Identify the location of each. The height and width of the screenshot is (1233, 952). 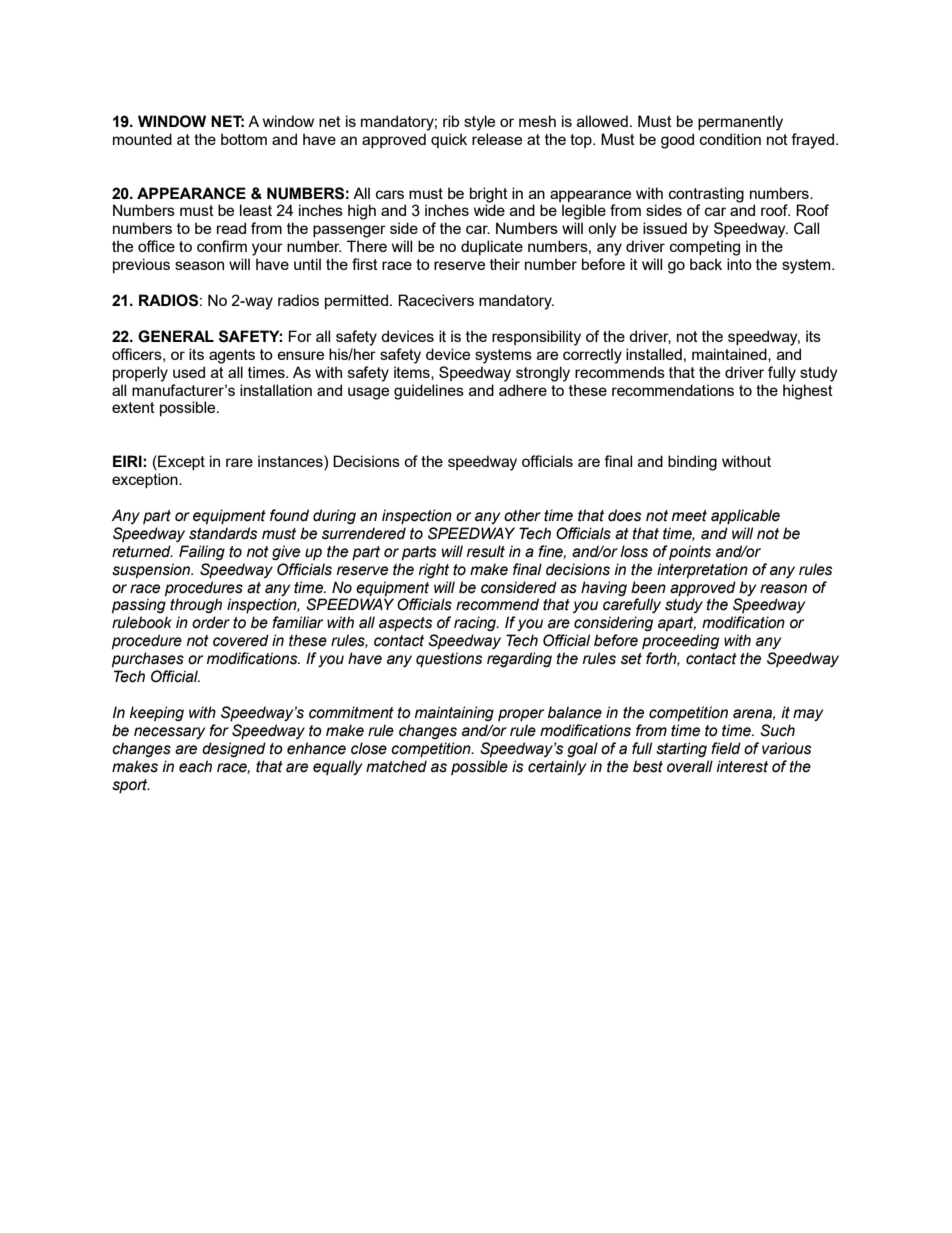
(195, 766).
